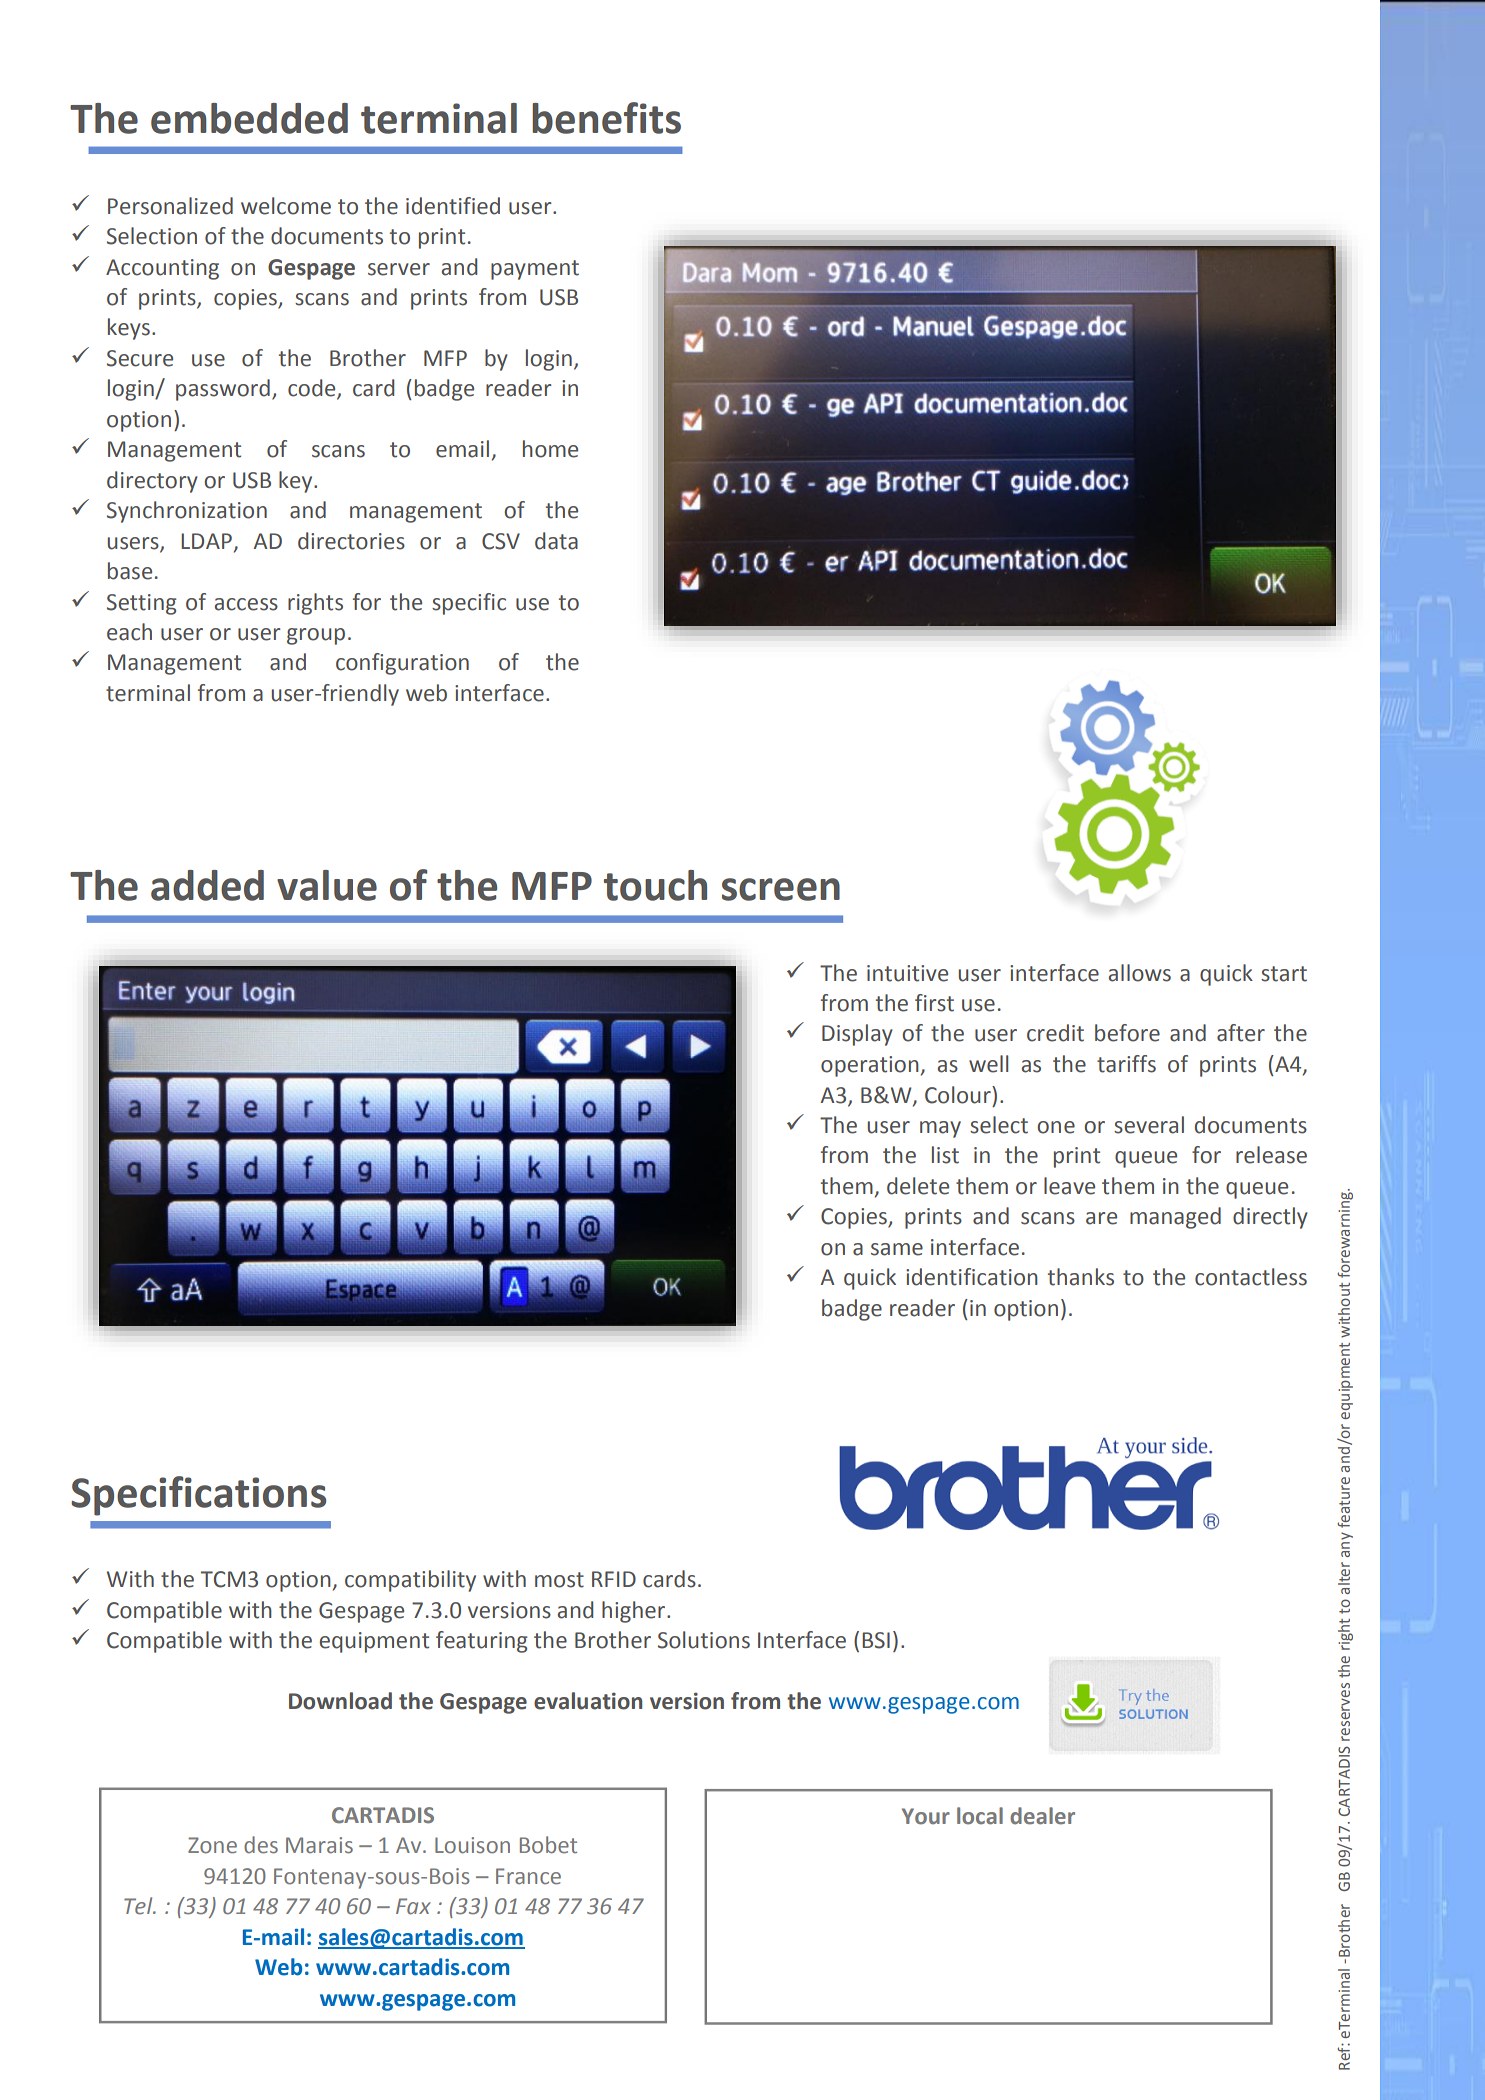 This image has width=1485, height=2100. What do you see at coordinates (261, 1845) in the image?
I see `des` at bounding box center [261, 1845].
